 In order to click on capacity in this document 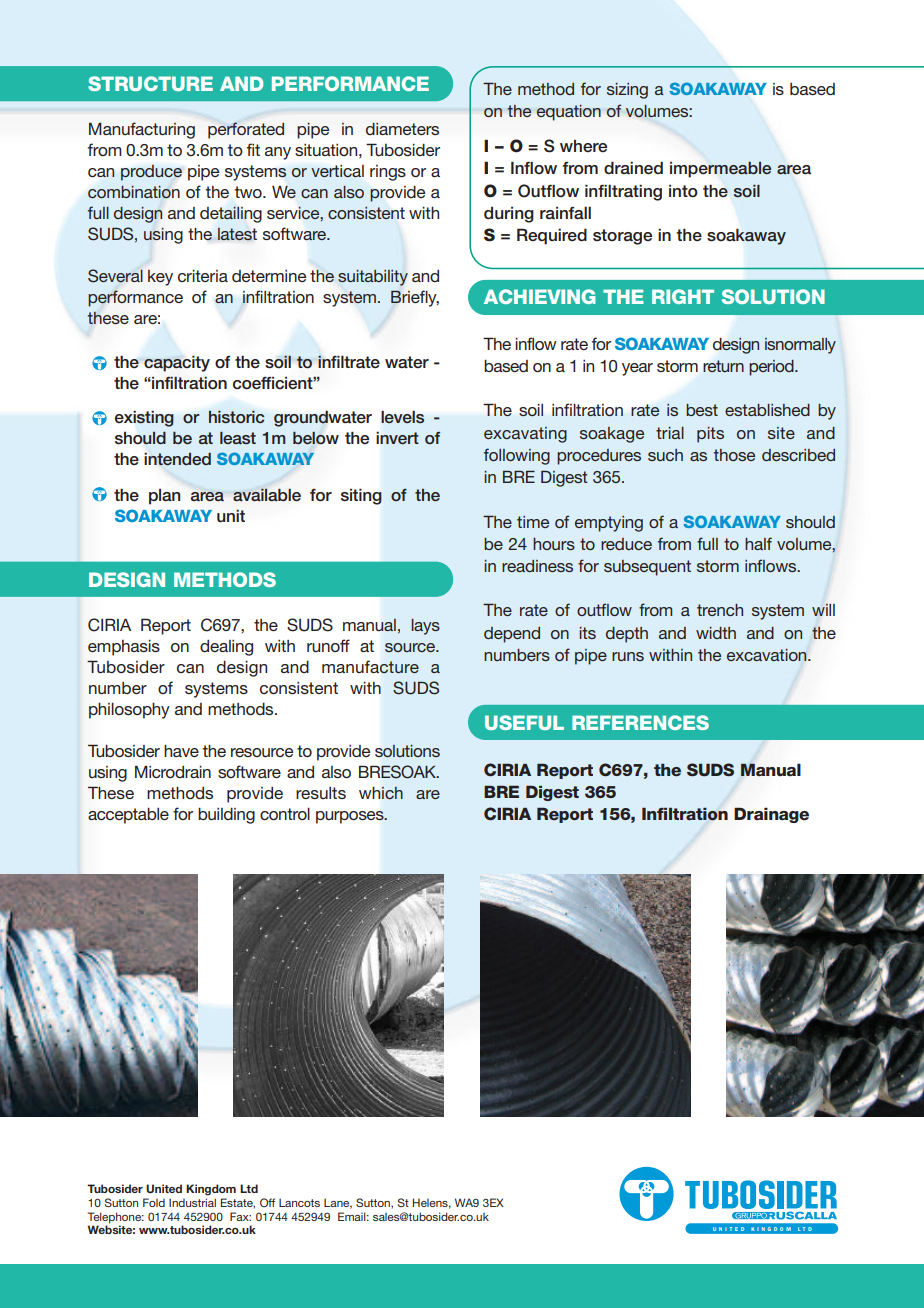, I will do `click(177, 364)`.
